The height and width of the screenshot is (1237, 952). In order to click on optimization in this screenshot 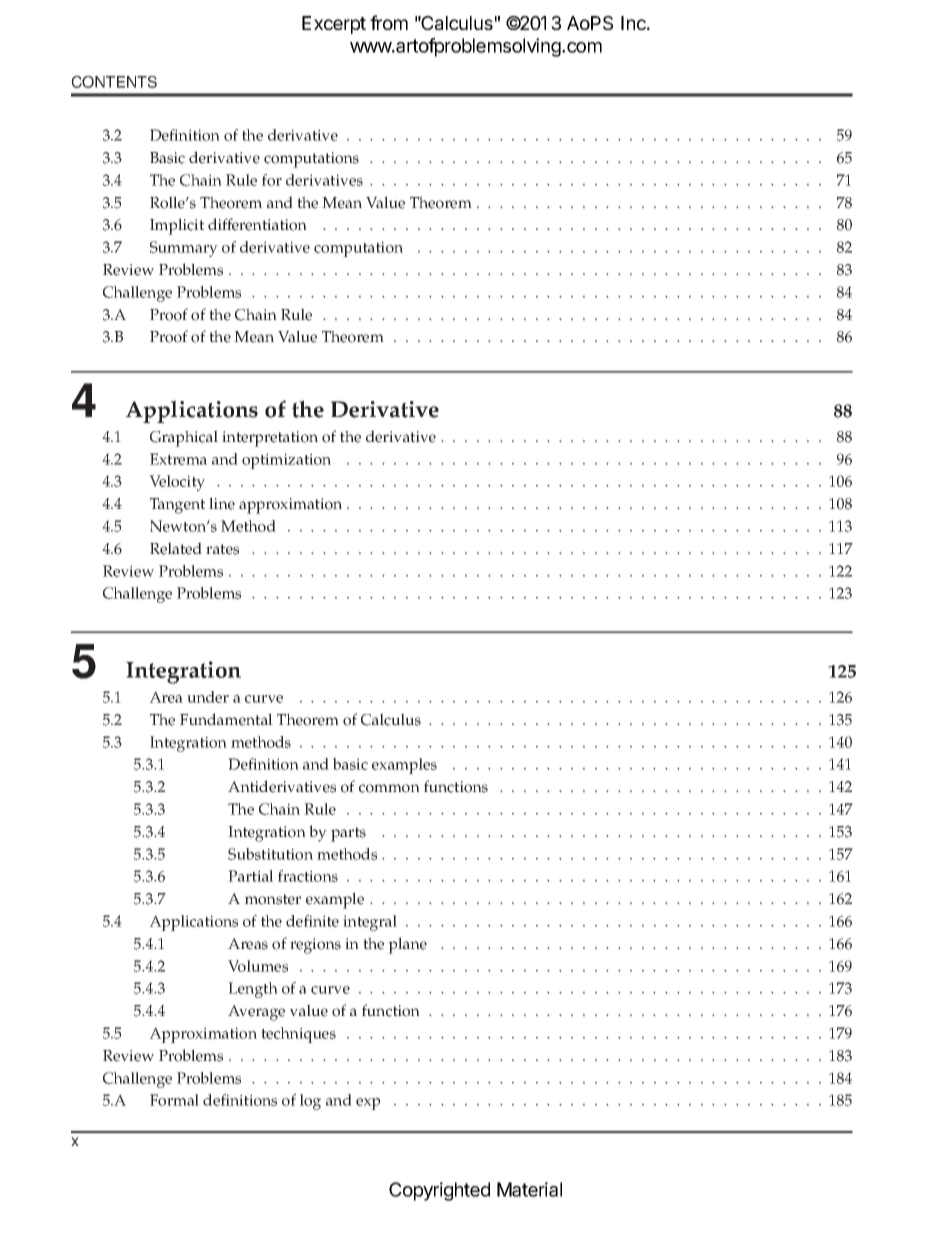, I will do `click(286, 461)`.
